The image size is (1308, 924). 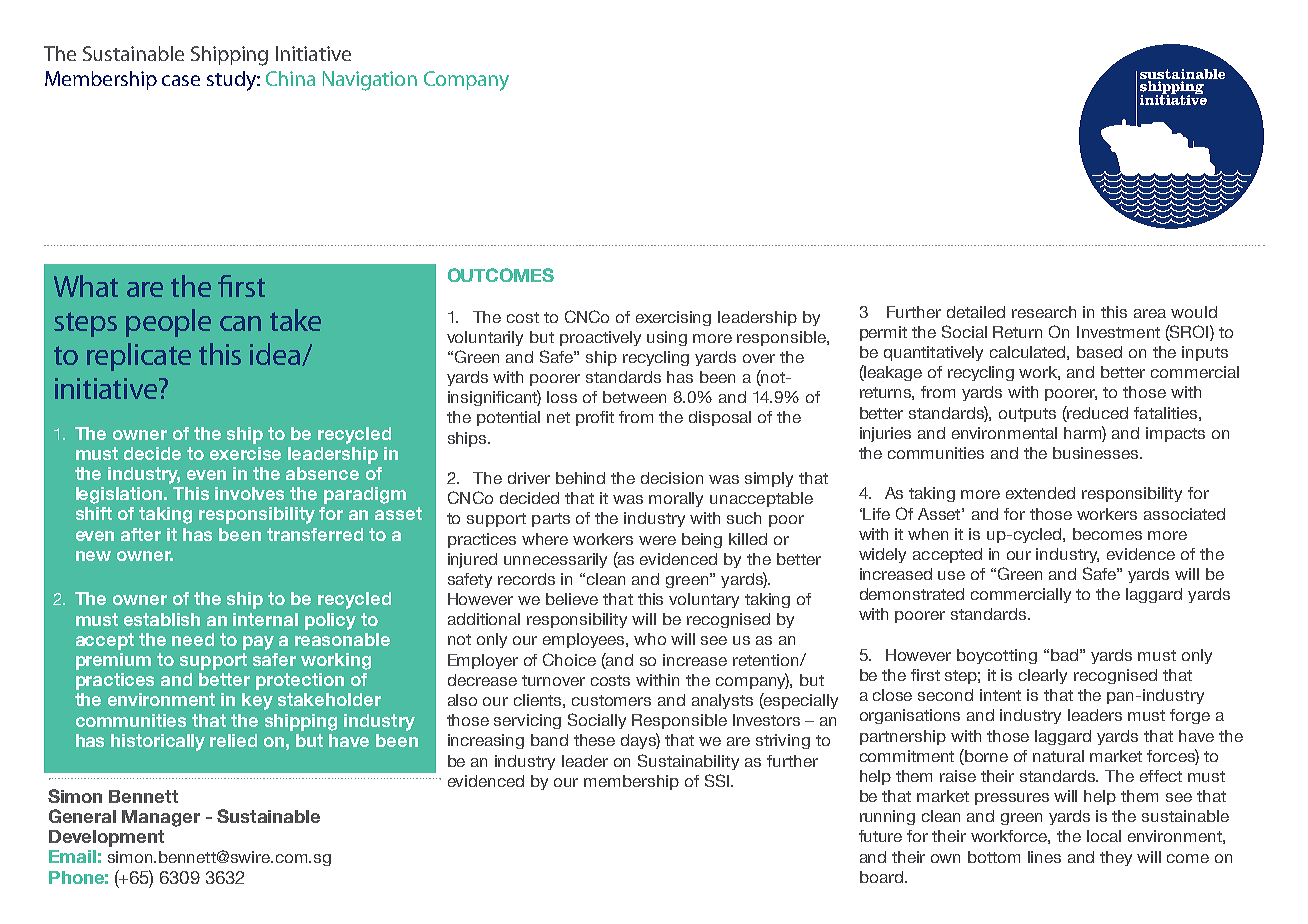 What do you see at coordinates (1044, 857) in the document?
I see `lines` at bounding box center [1044, 857].
